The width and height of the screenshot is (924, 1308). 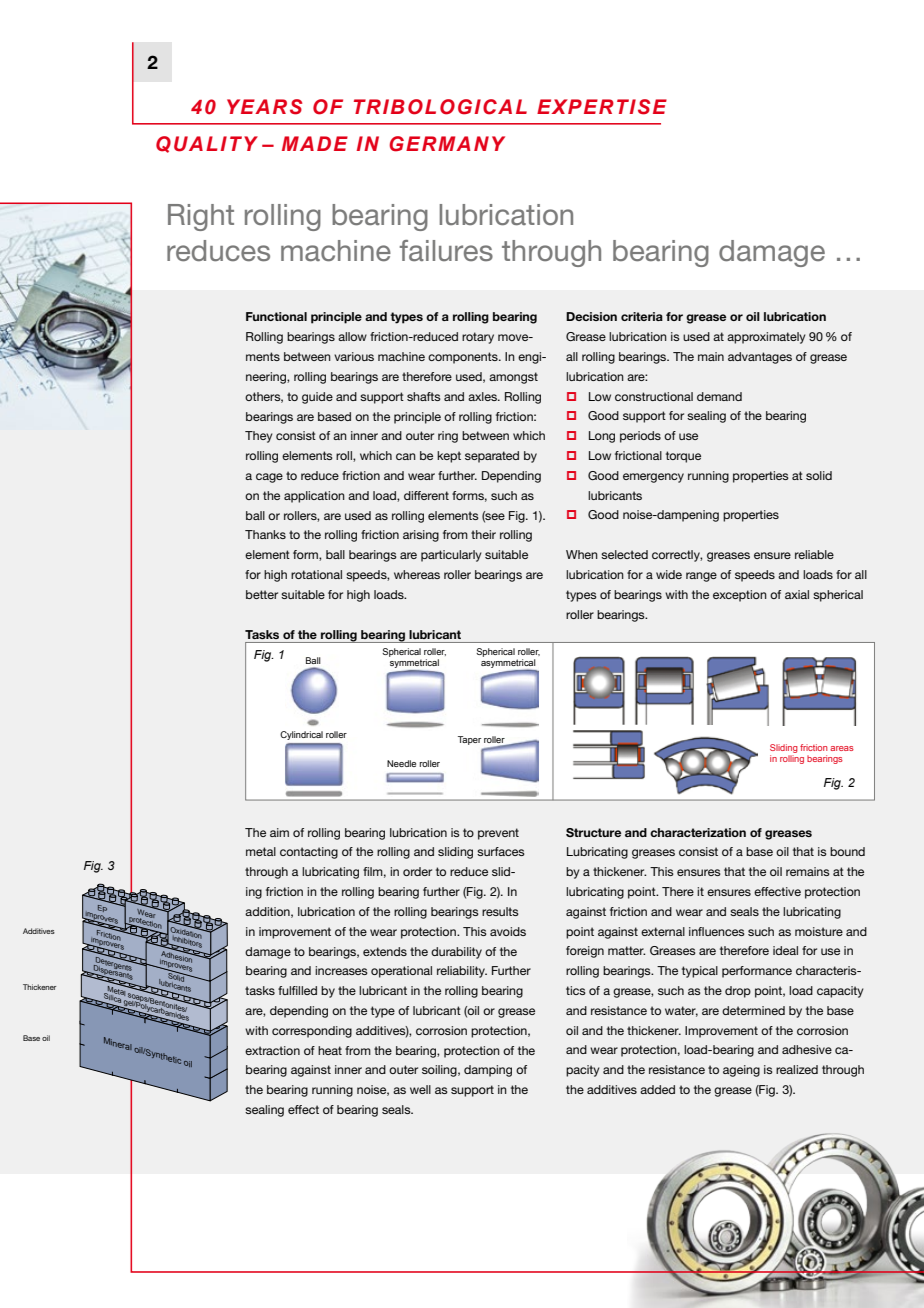 What do you see at coordinates (740, 596) in the screenshot?
I see `exception` at bounding box center [740, 596].
